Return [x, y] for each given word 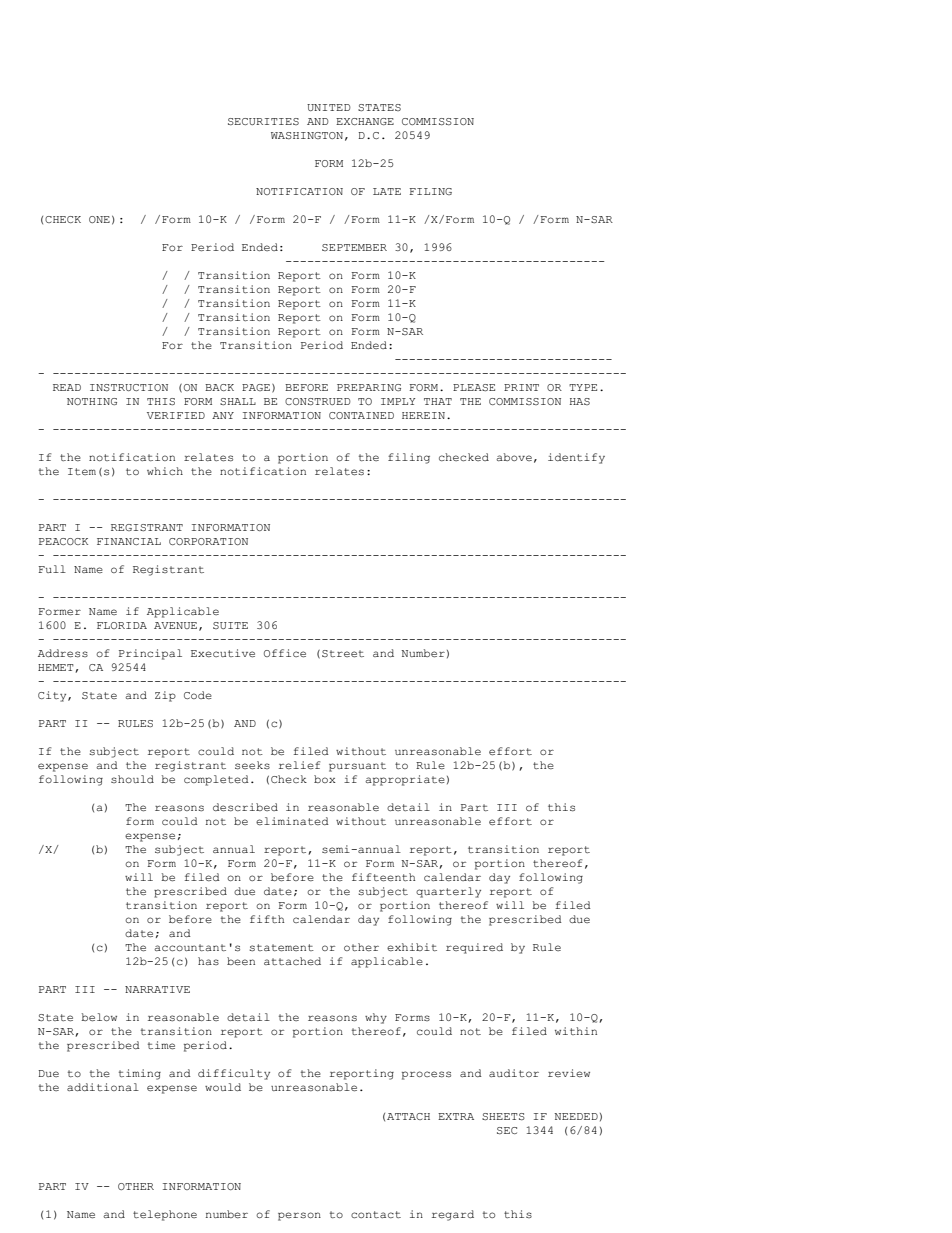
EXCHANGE [365, 121]
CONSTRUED [318, 402]
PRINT [521, 387]
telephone [165, 1215]
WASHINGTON [307, 136]
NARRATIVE [157, 989]
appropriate [405, 780]
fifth [267, 919]
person [299, 1216]
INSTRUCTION [129, 388]
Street [343, 654]
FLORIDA [122, 625]
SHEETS [503, 1117]
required [474, 948]
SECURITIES [263, 122]
